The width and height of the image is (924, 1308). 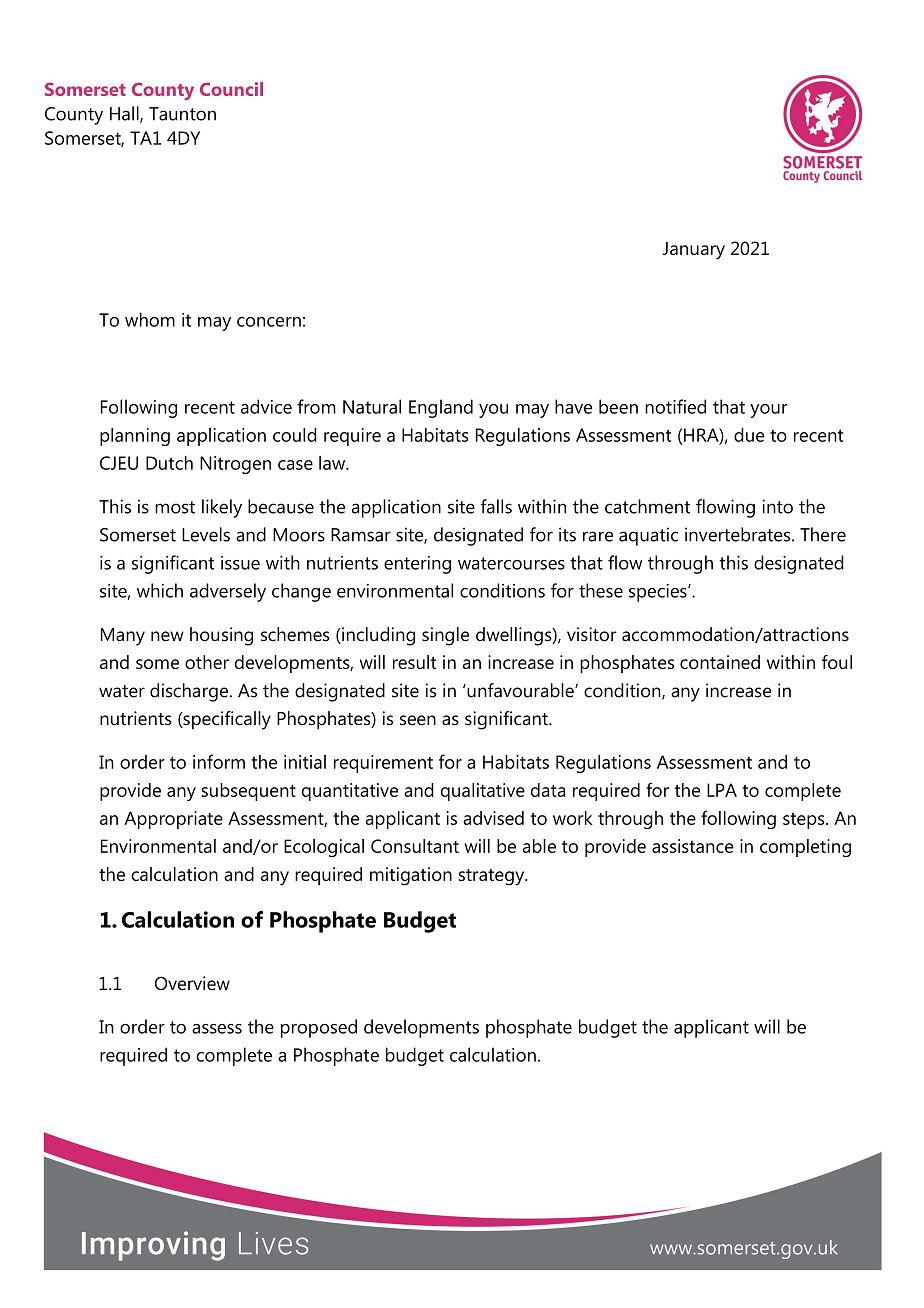 I want to click on England, so click(x=441, y=408).
